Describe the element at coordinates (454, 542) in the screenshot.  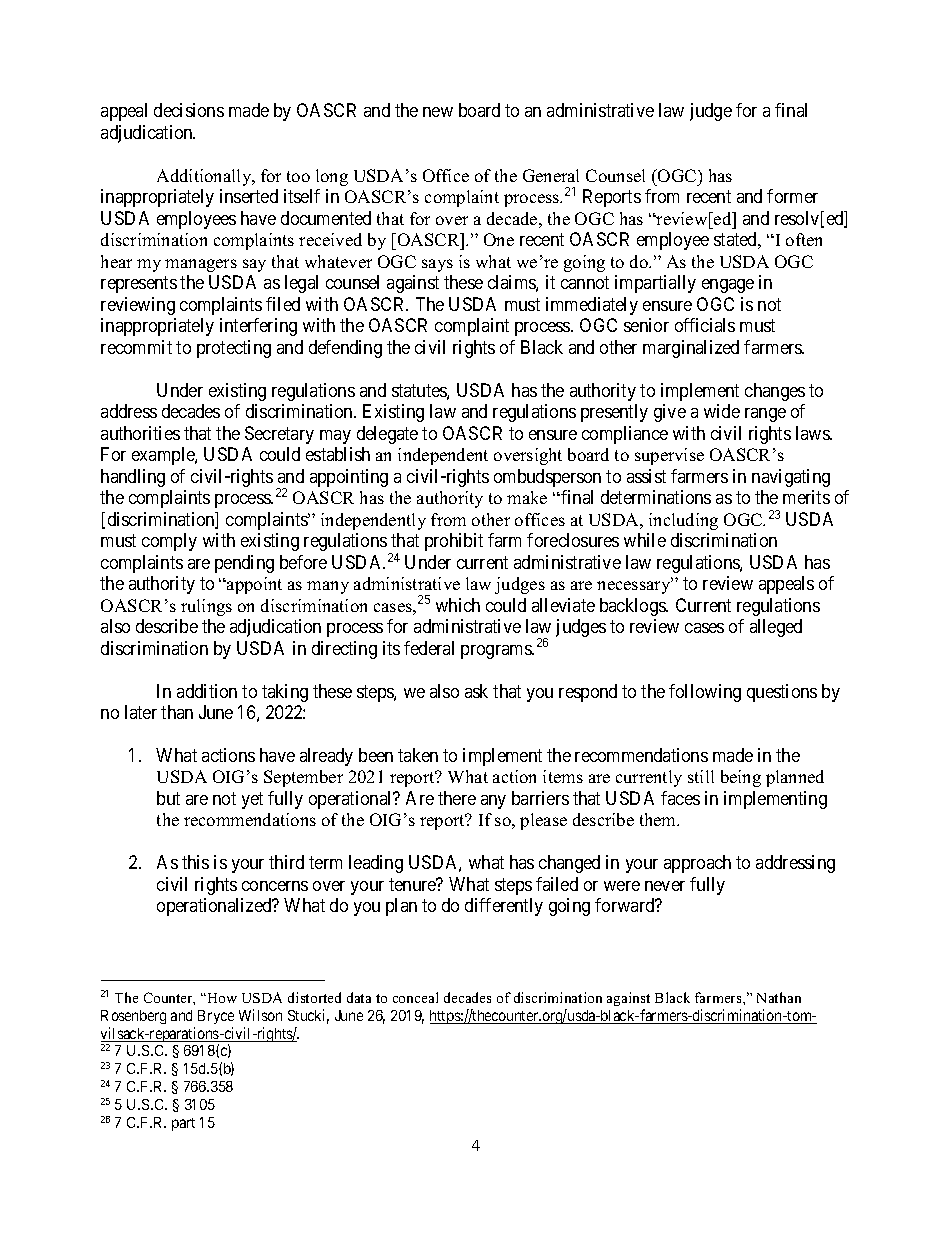
I see `prohibit` at that location.
